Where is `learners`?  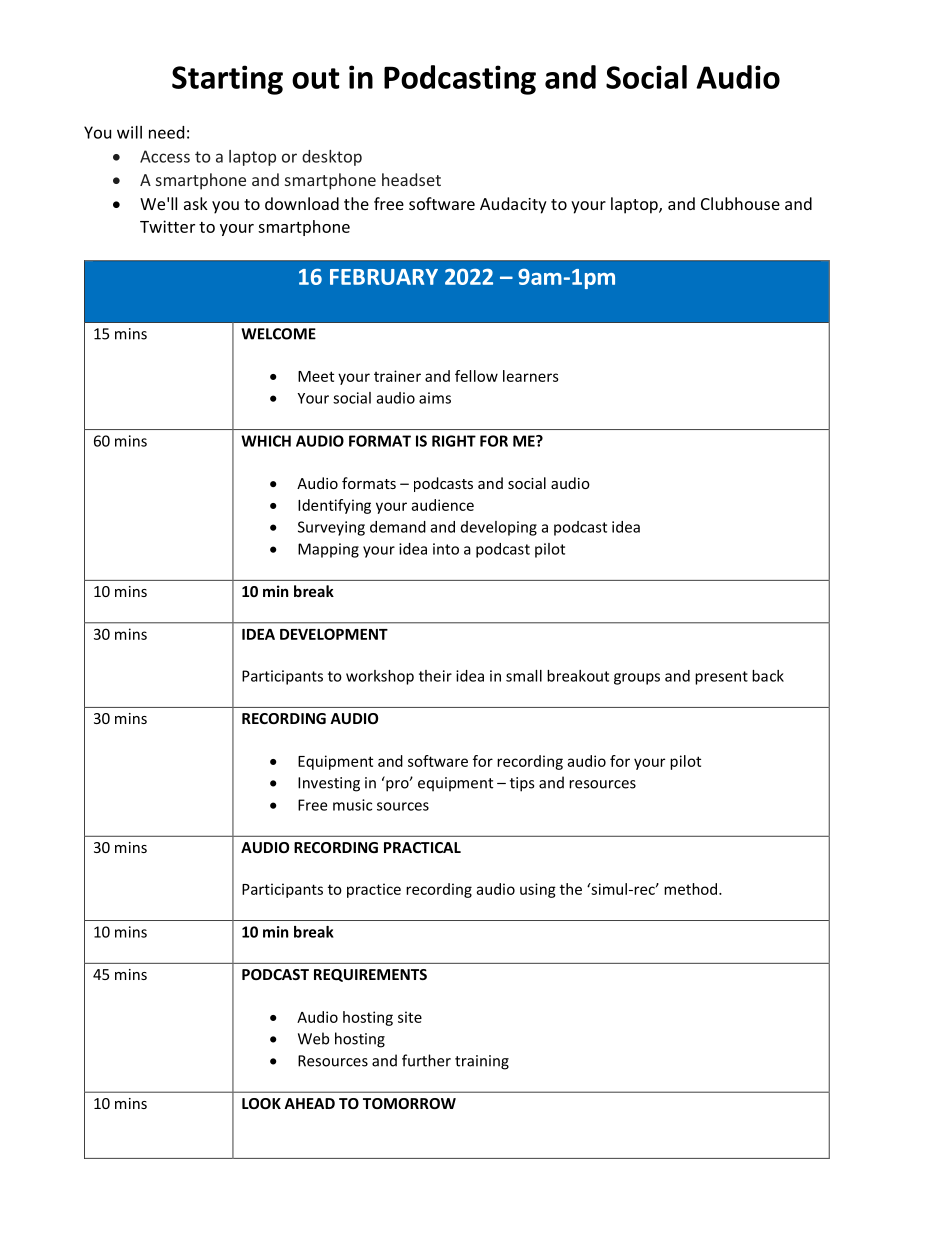
learners is located at coordinates (531, 376).
